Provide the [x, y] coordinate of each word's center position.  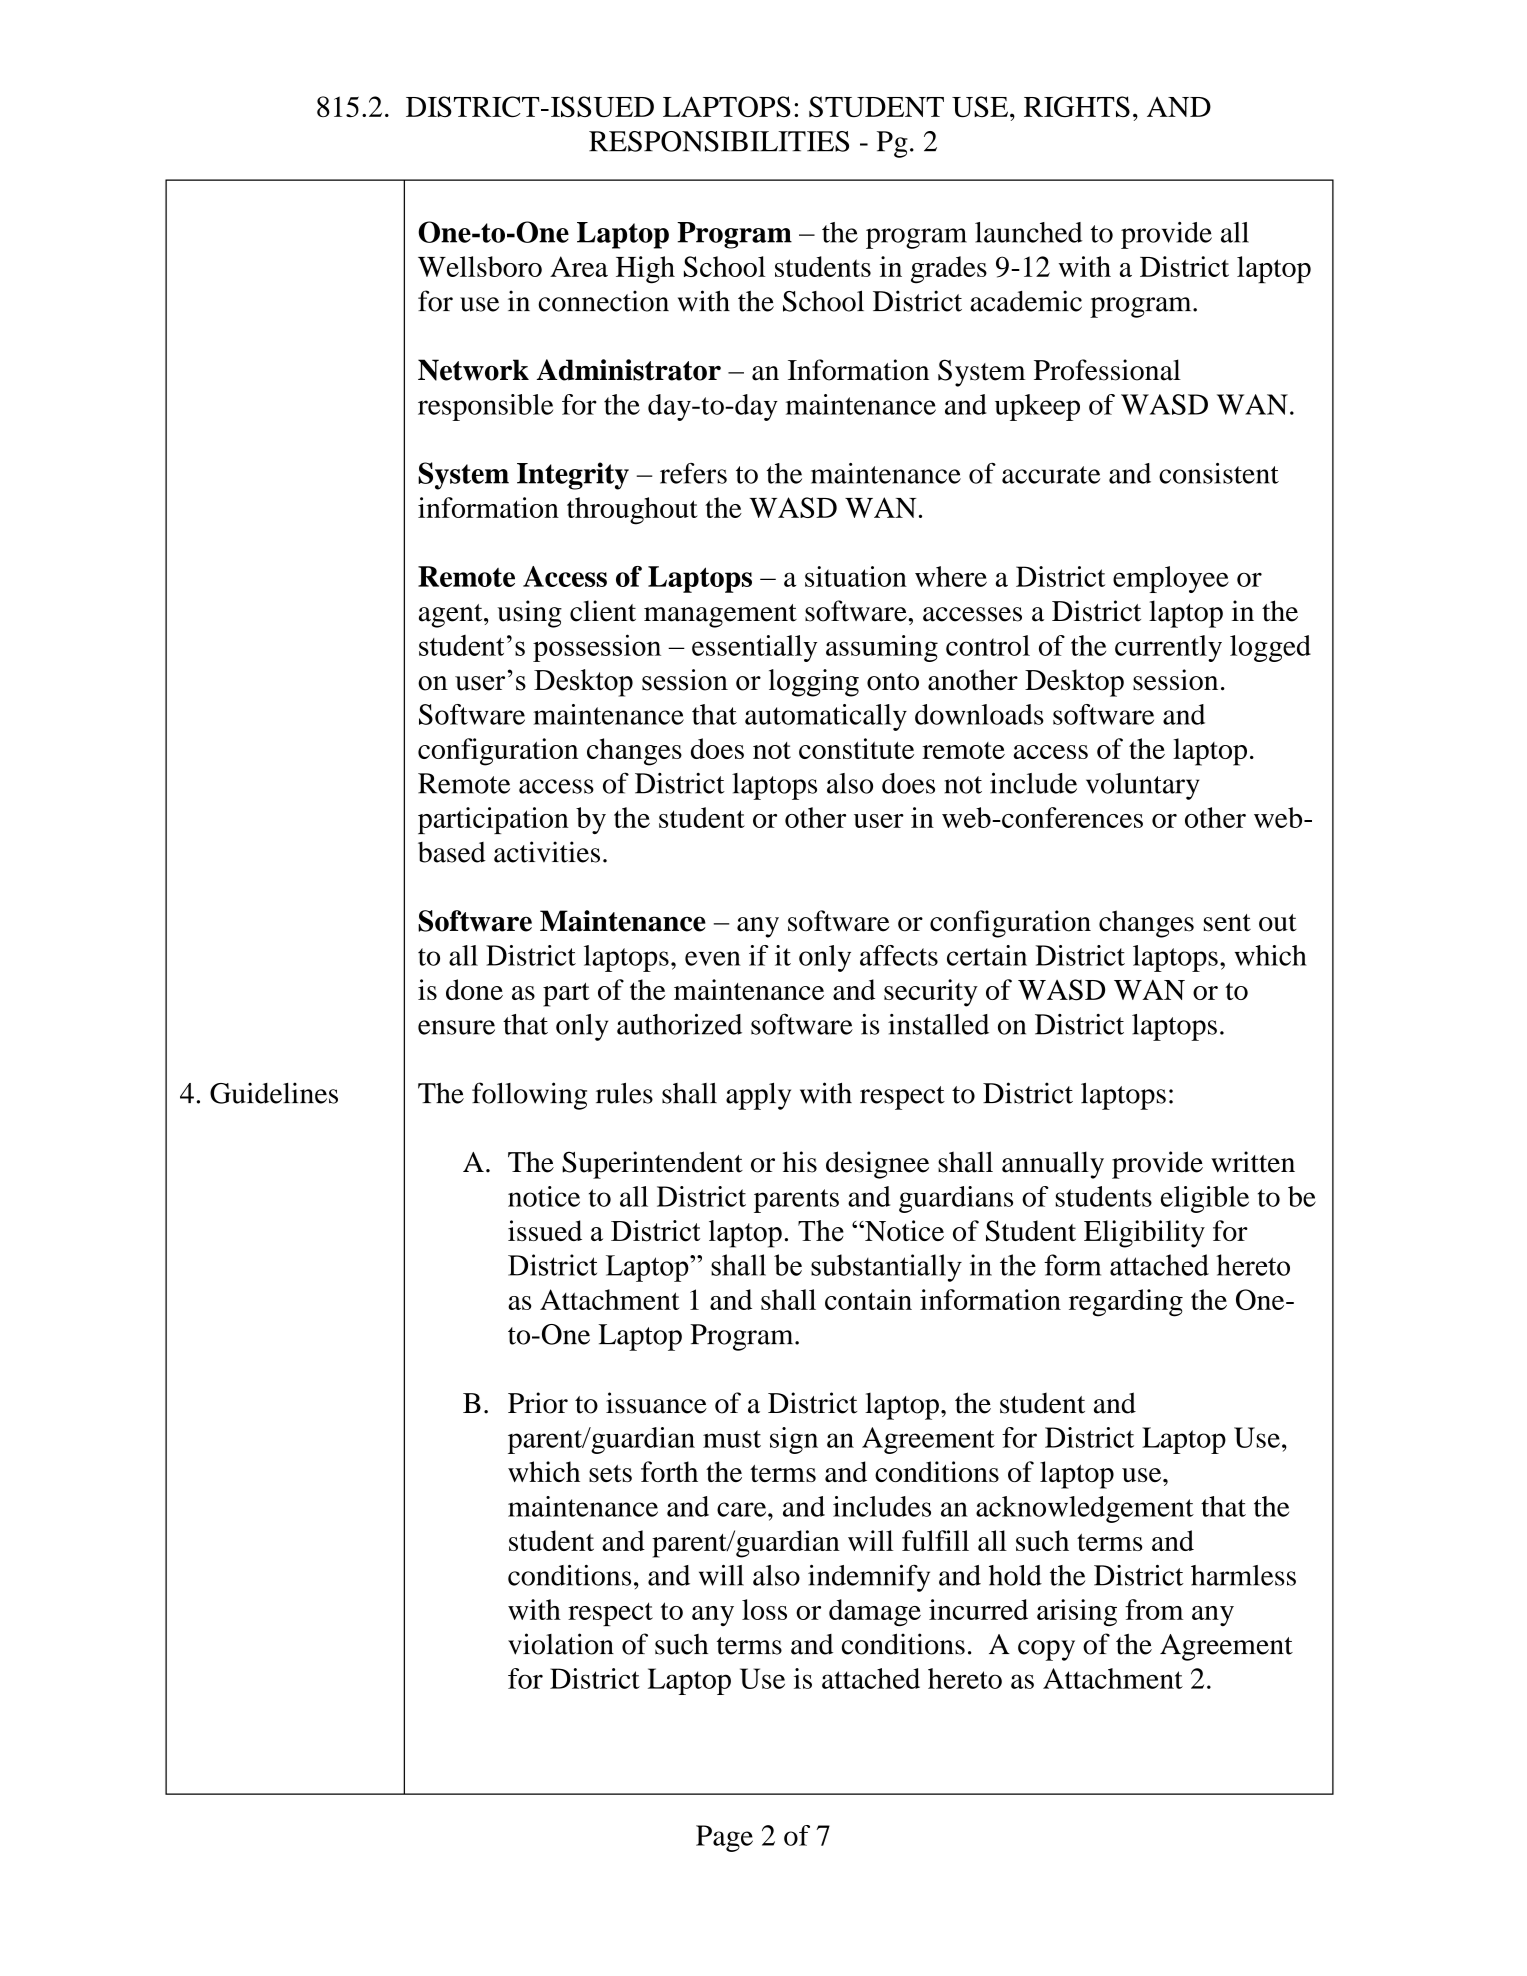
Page [724, 1838]
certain [987, 955]
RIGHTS [1077, 106]
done [474, 989]
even [713, 958]
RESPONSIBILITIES [719, 141]
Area [579, 266]
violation [561, 1644]
